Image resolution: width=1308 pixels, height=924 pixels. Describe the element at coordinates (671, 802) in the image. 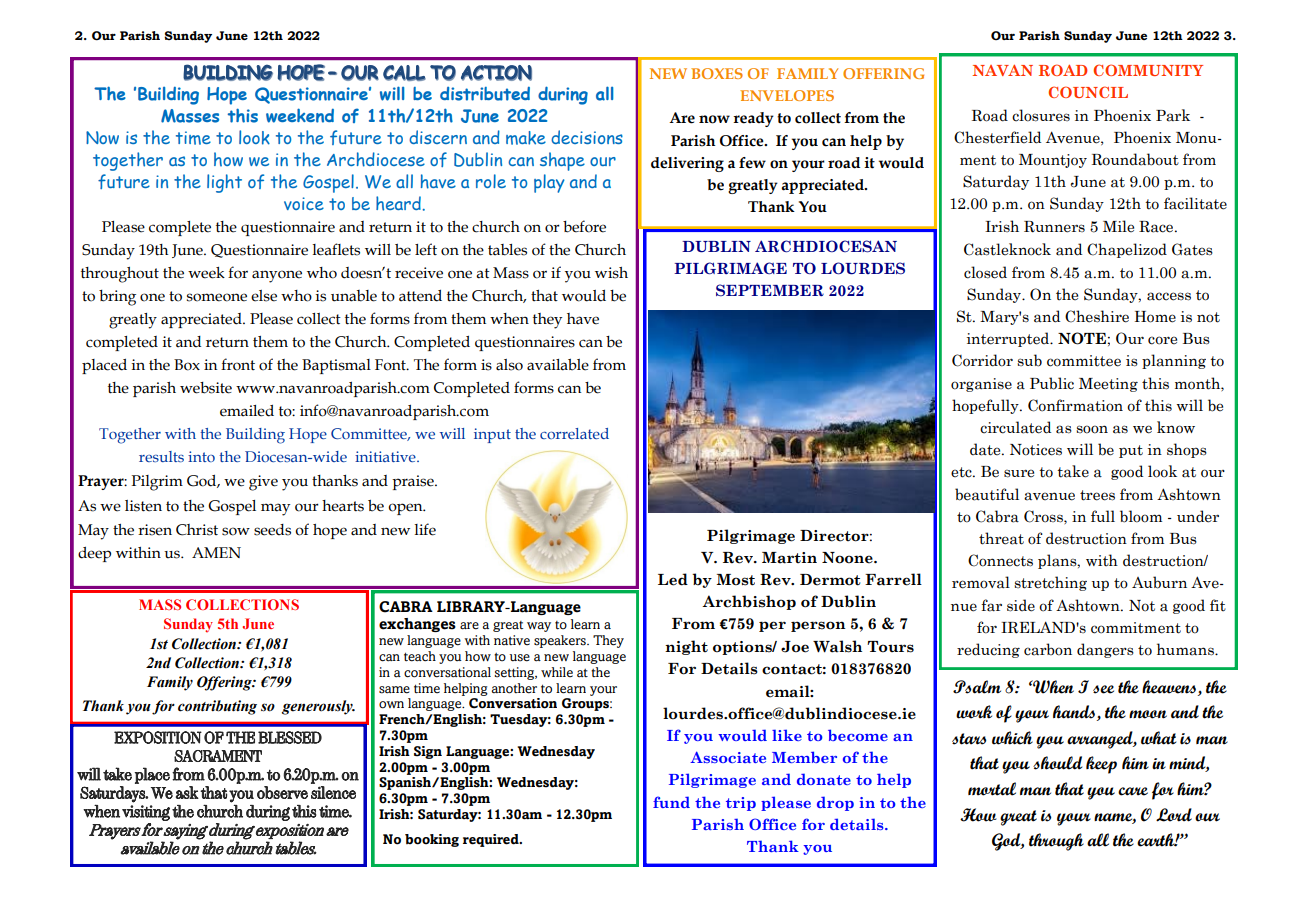

I see `fund` at that location.
